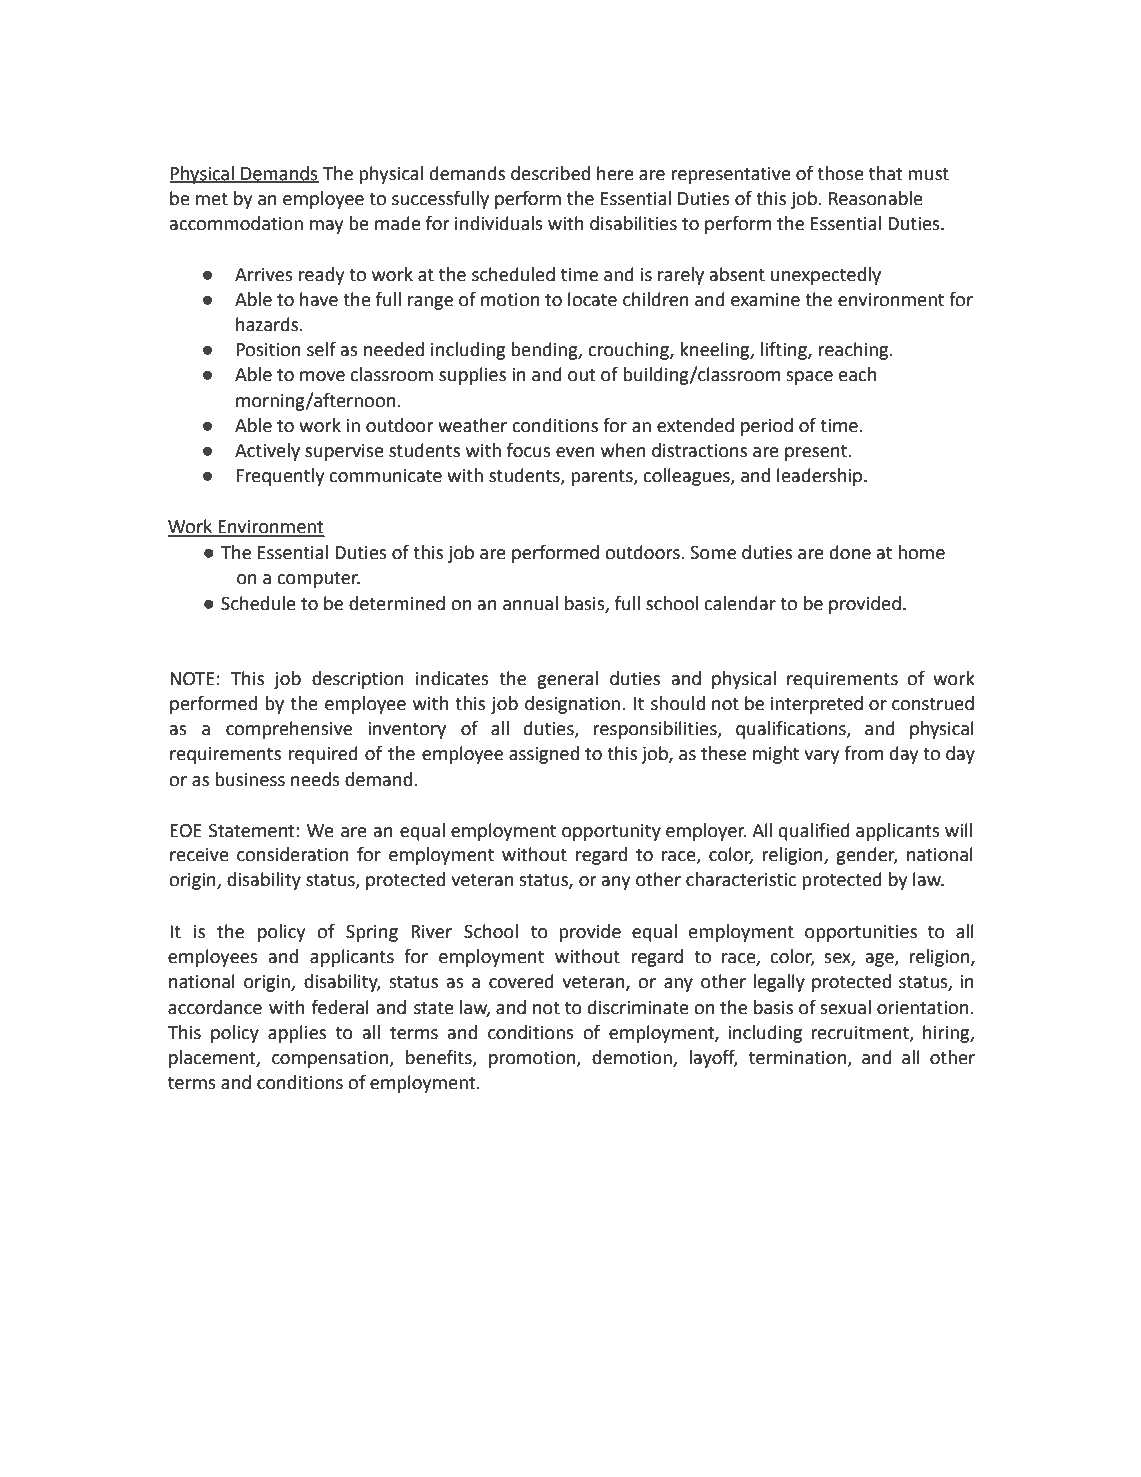  Describe the element at coordinates (886, 173) in the image. I see `that` at that location.
